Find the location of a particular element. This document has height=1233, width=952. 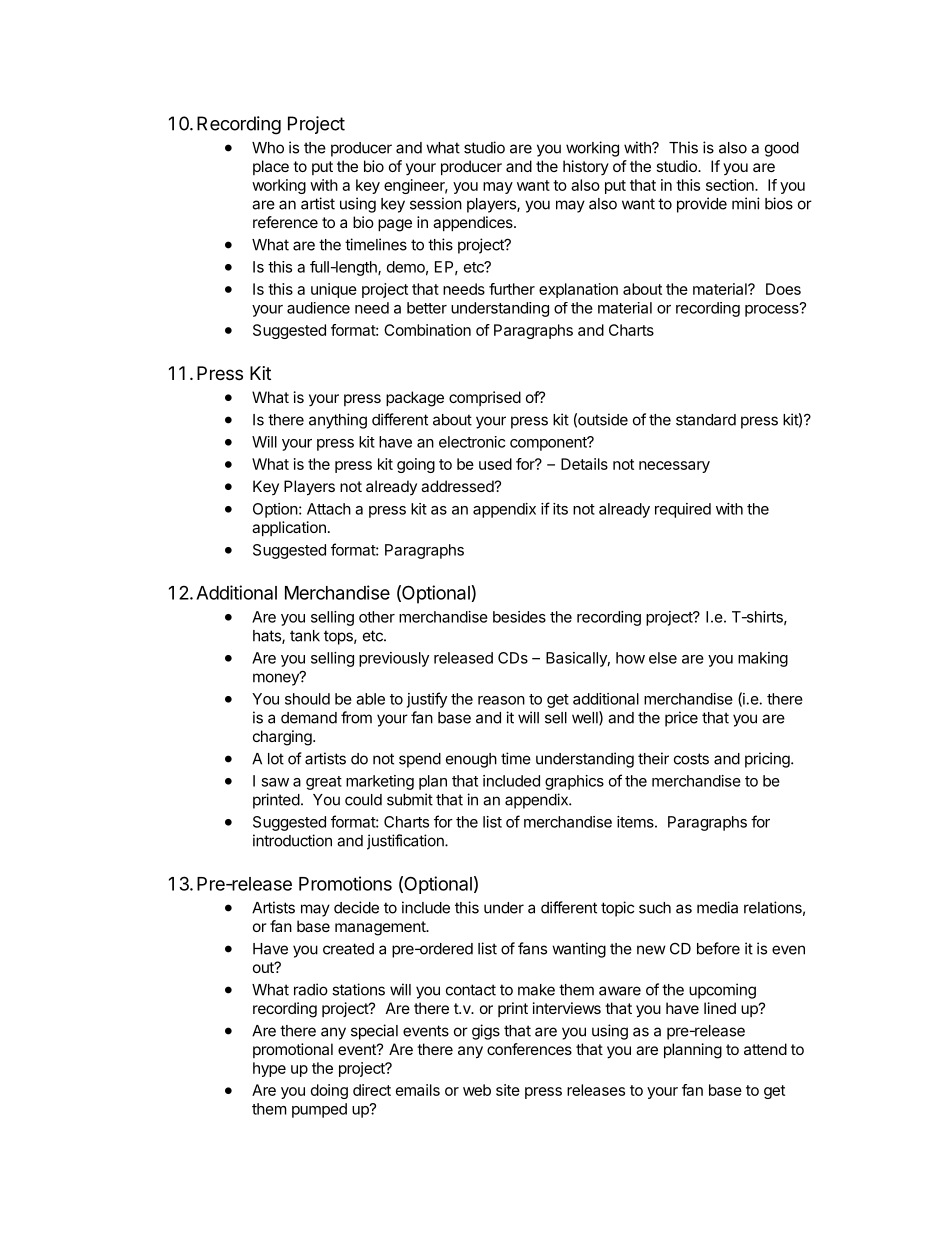

Attach is located at coordinates (329, 509).
